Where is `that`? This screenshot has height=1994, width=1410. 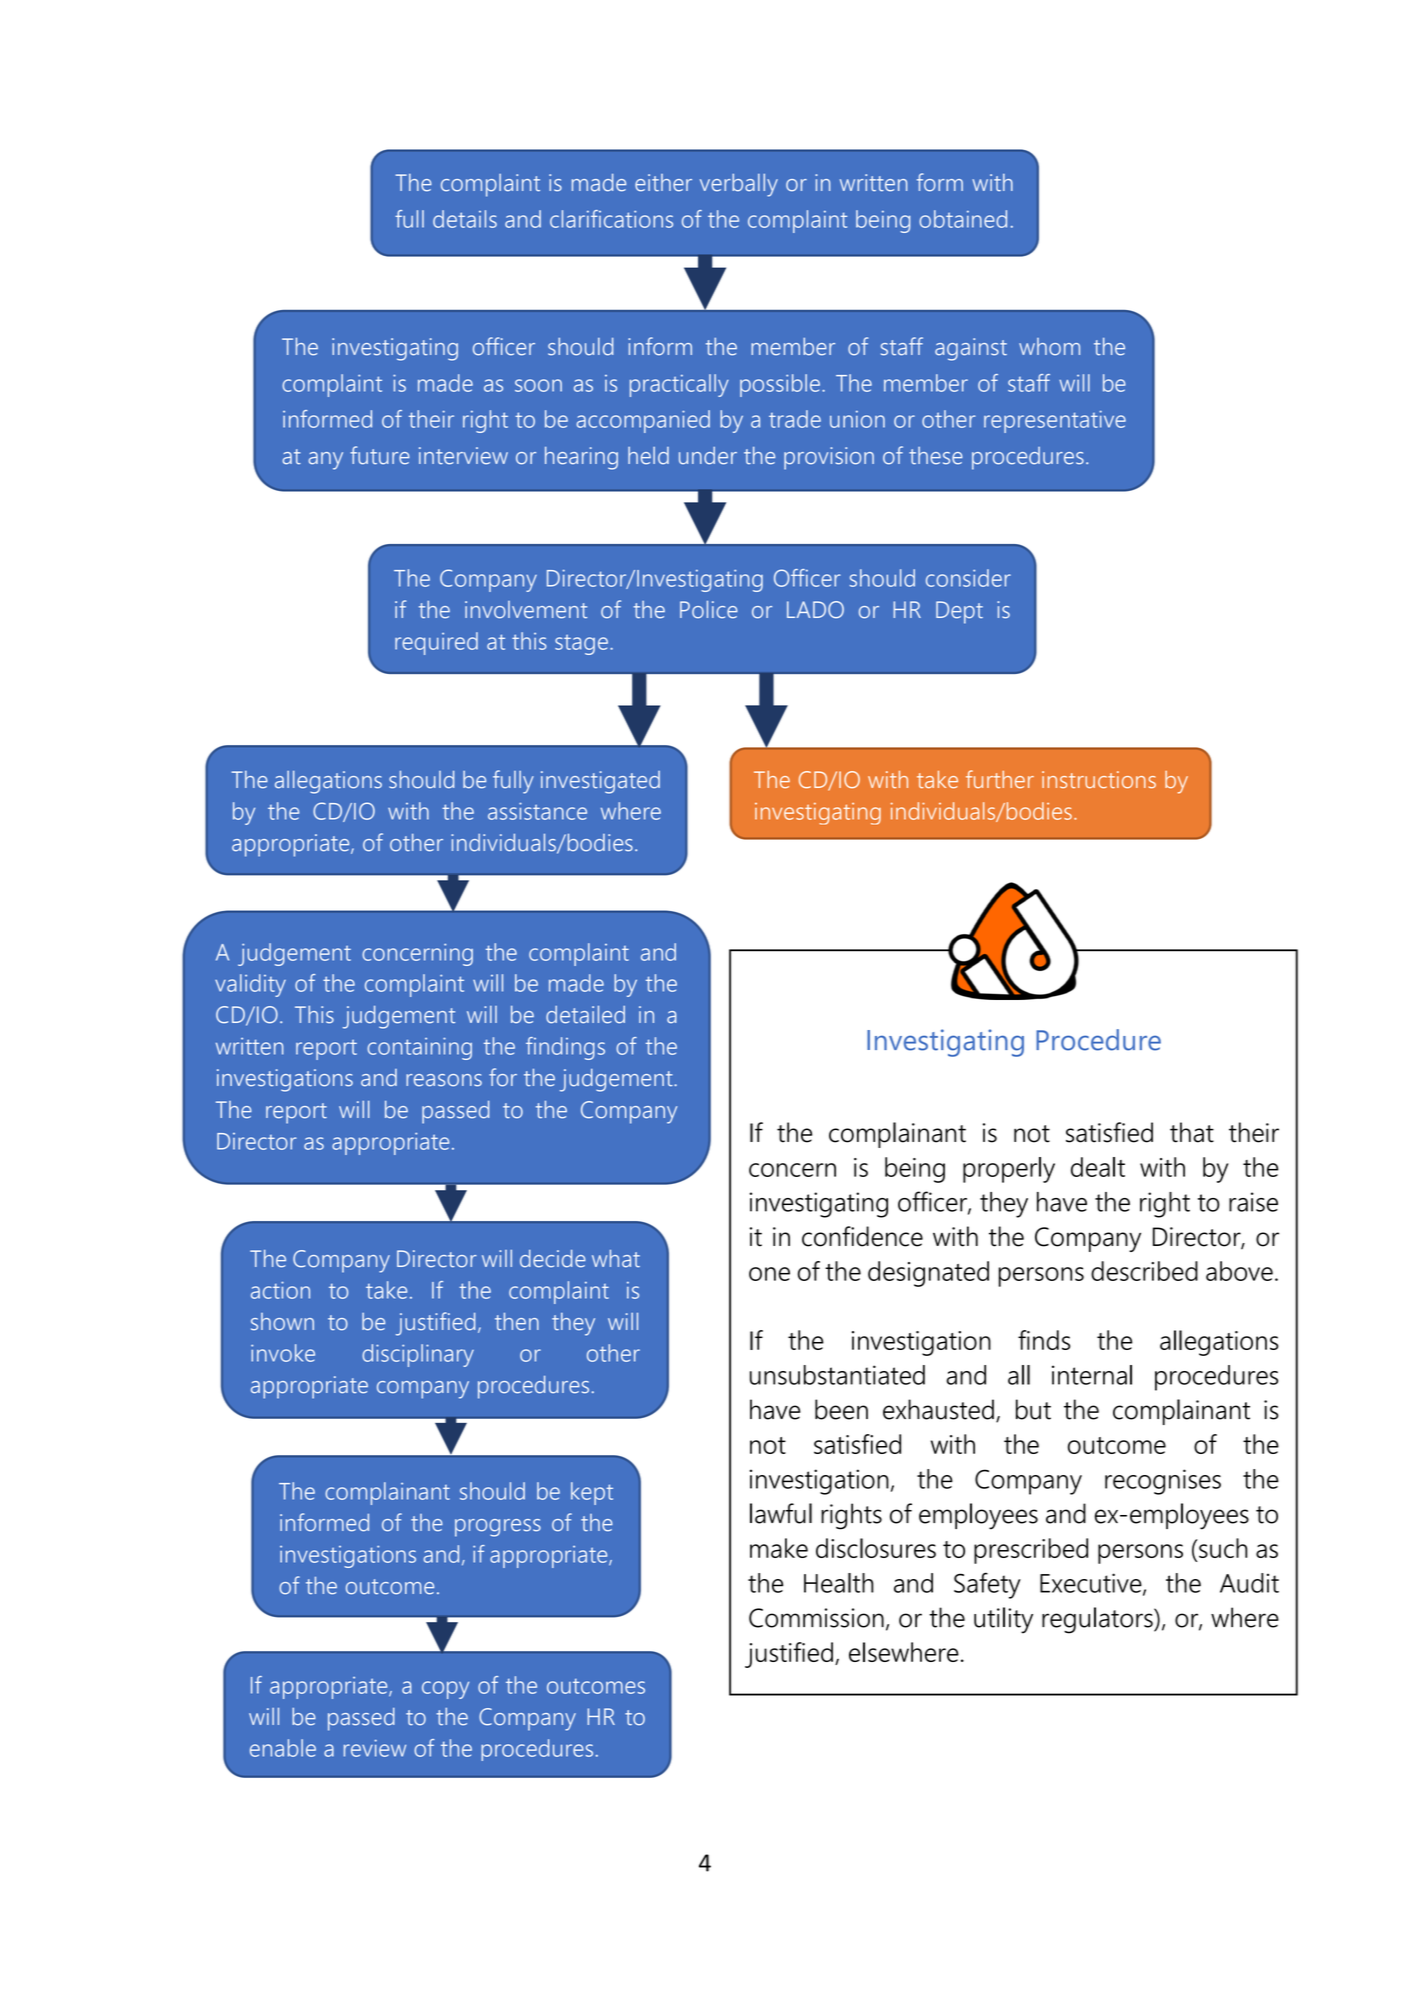 that is located at coordinates (1192, 1132).
